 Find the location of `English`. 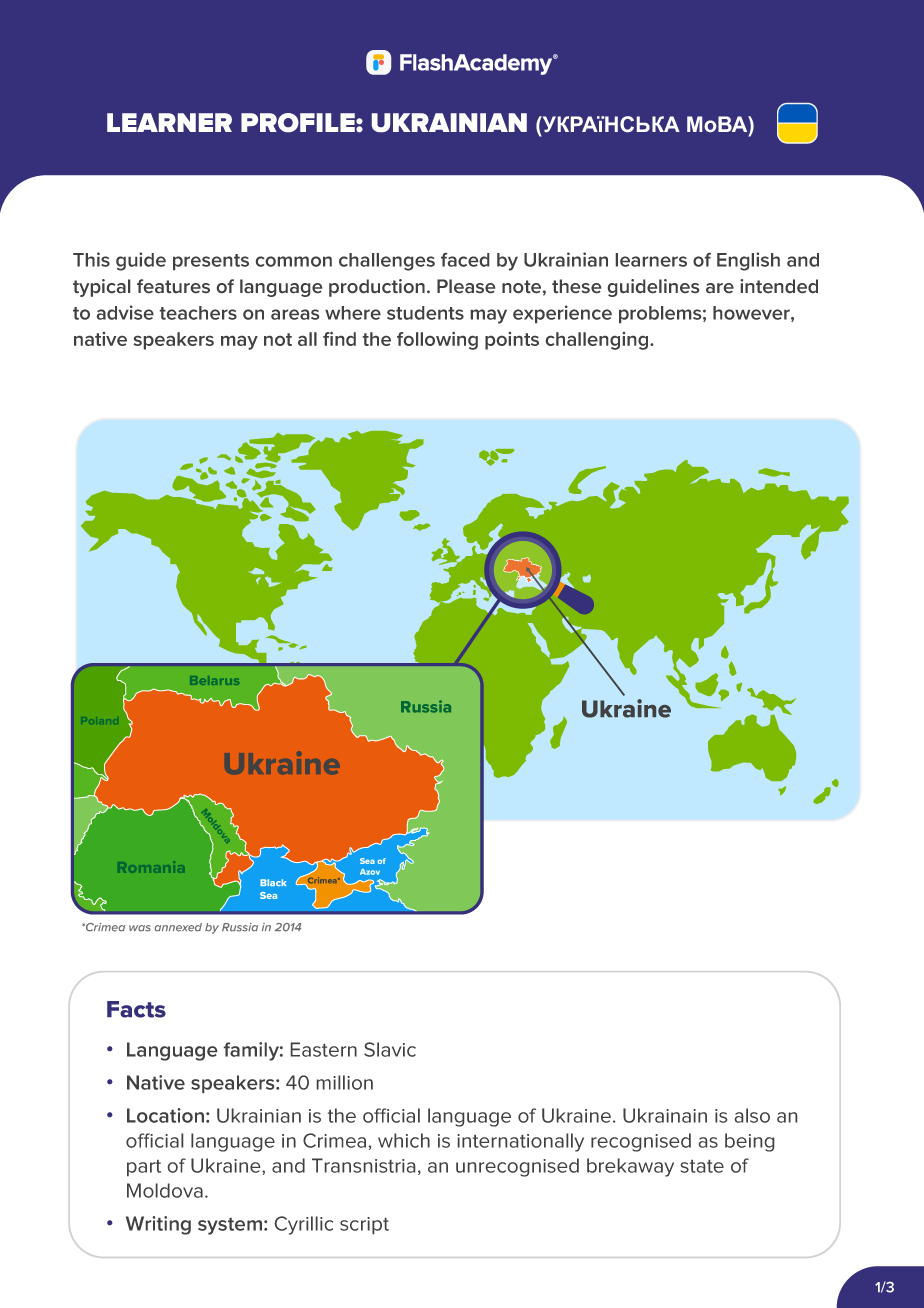

English is located at coordinates (748, 261).
